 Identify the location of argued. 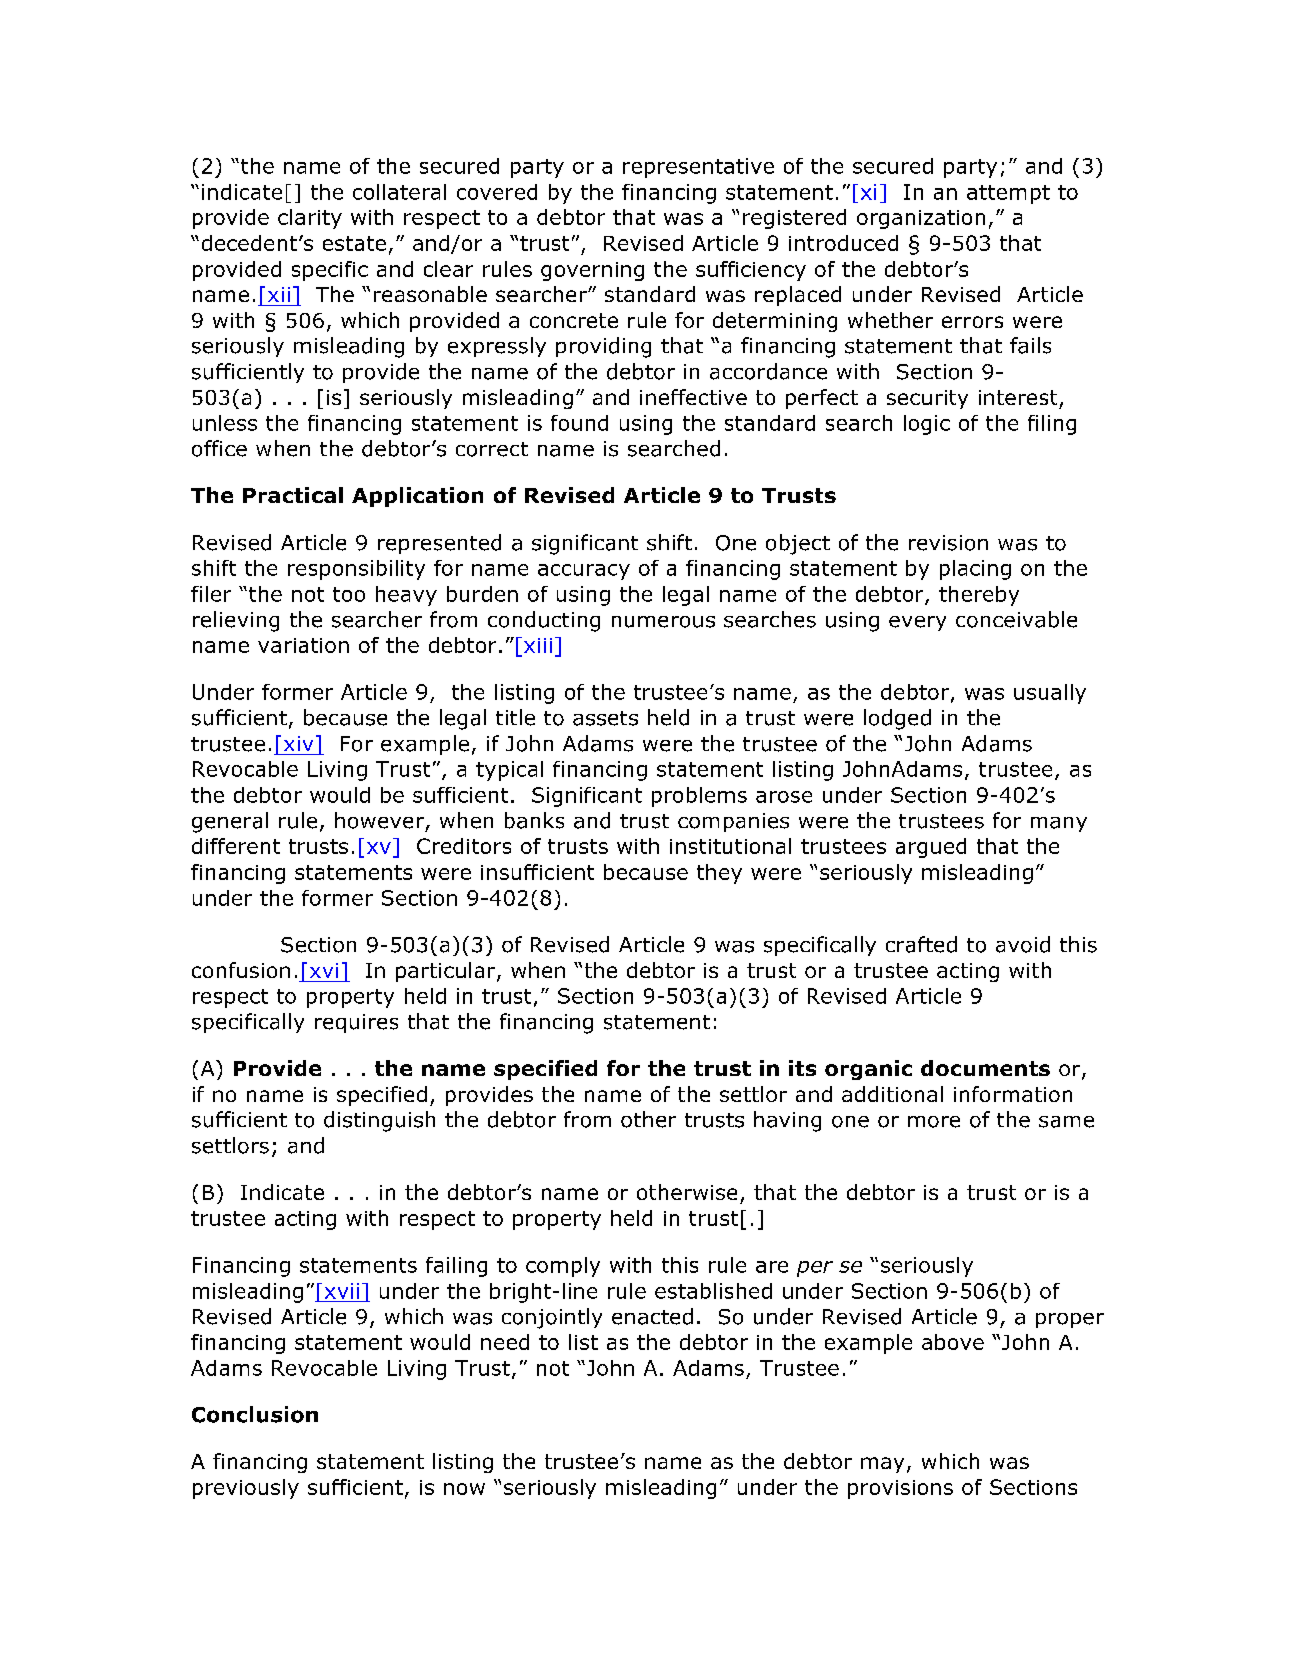
(931, 848).
